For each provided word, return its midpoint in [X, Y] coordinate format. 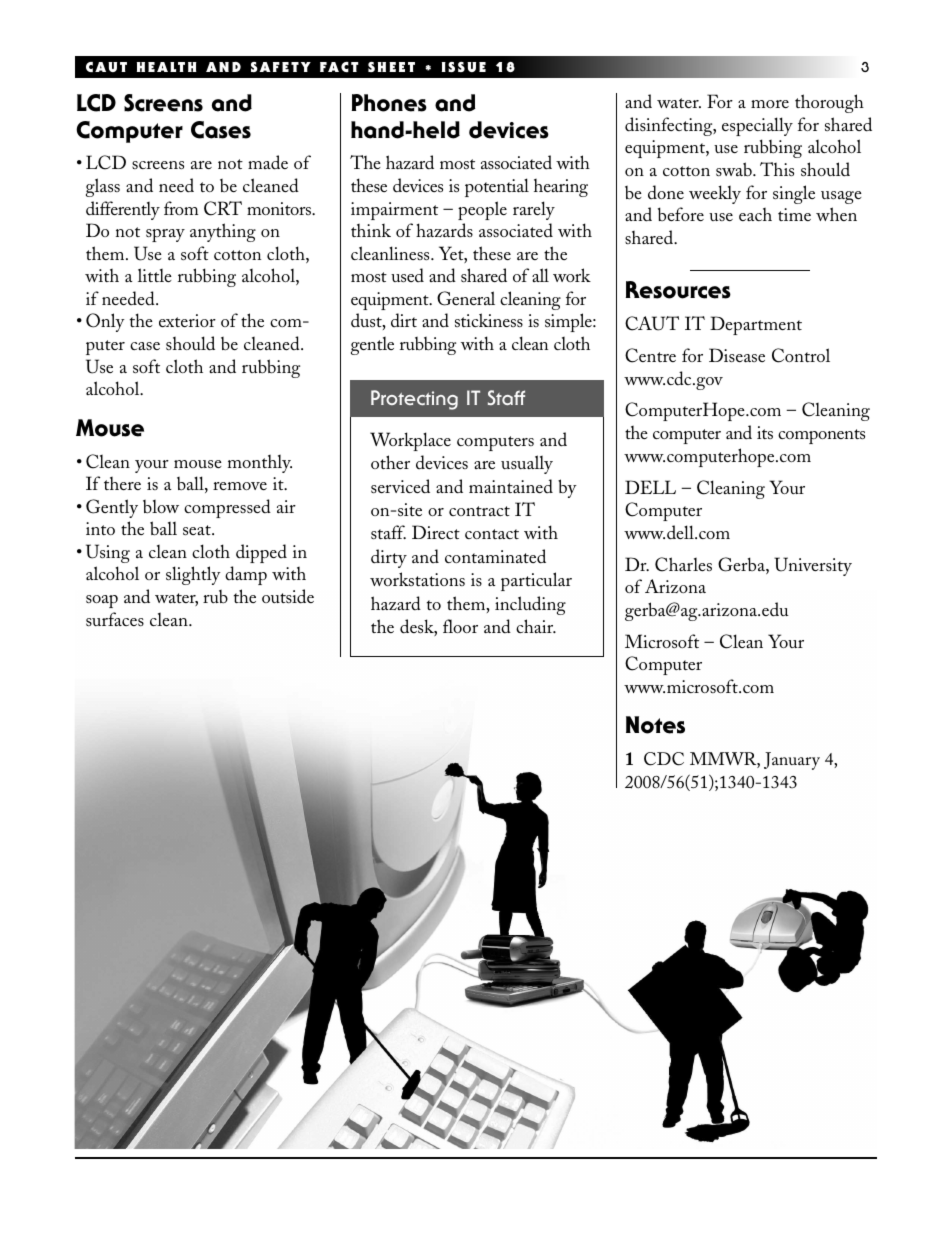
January [792, 761]
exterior [187, 320]
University [813, 566]
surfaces [115, 619]
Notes [655, 725]
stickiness [489, 320]
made [268, 162]
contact [492, 534]
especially [757, 126]
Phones [389, 103]
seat [198, 530]
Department [756, 325]
